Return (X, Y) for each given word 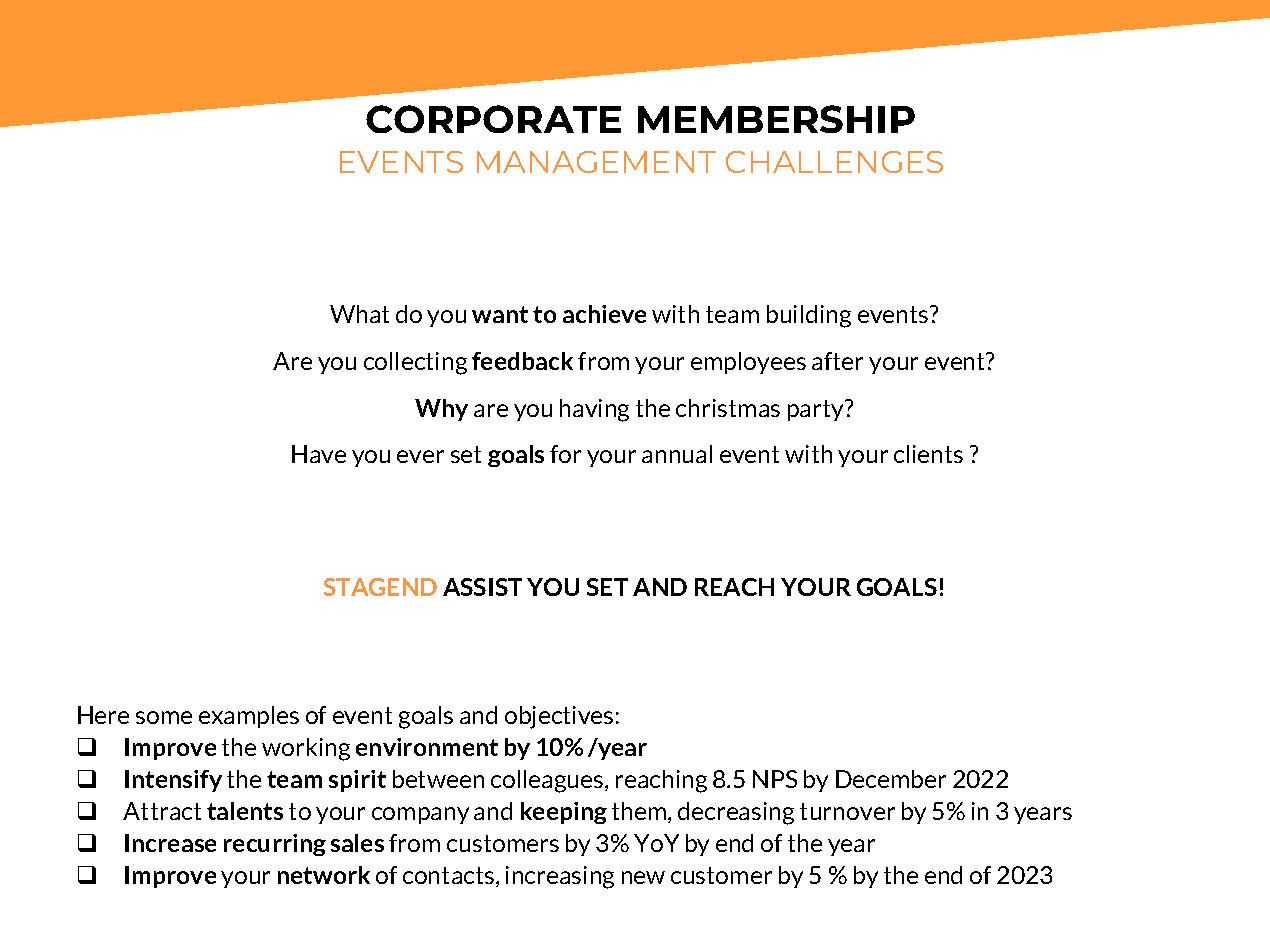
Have (319, 454)
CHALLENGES (834, 162)
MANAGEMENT (596, 162)
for (565, 454)
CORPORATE (493, 119)
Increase (170, 843)
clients (928, 454)
